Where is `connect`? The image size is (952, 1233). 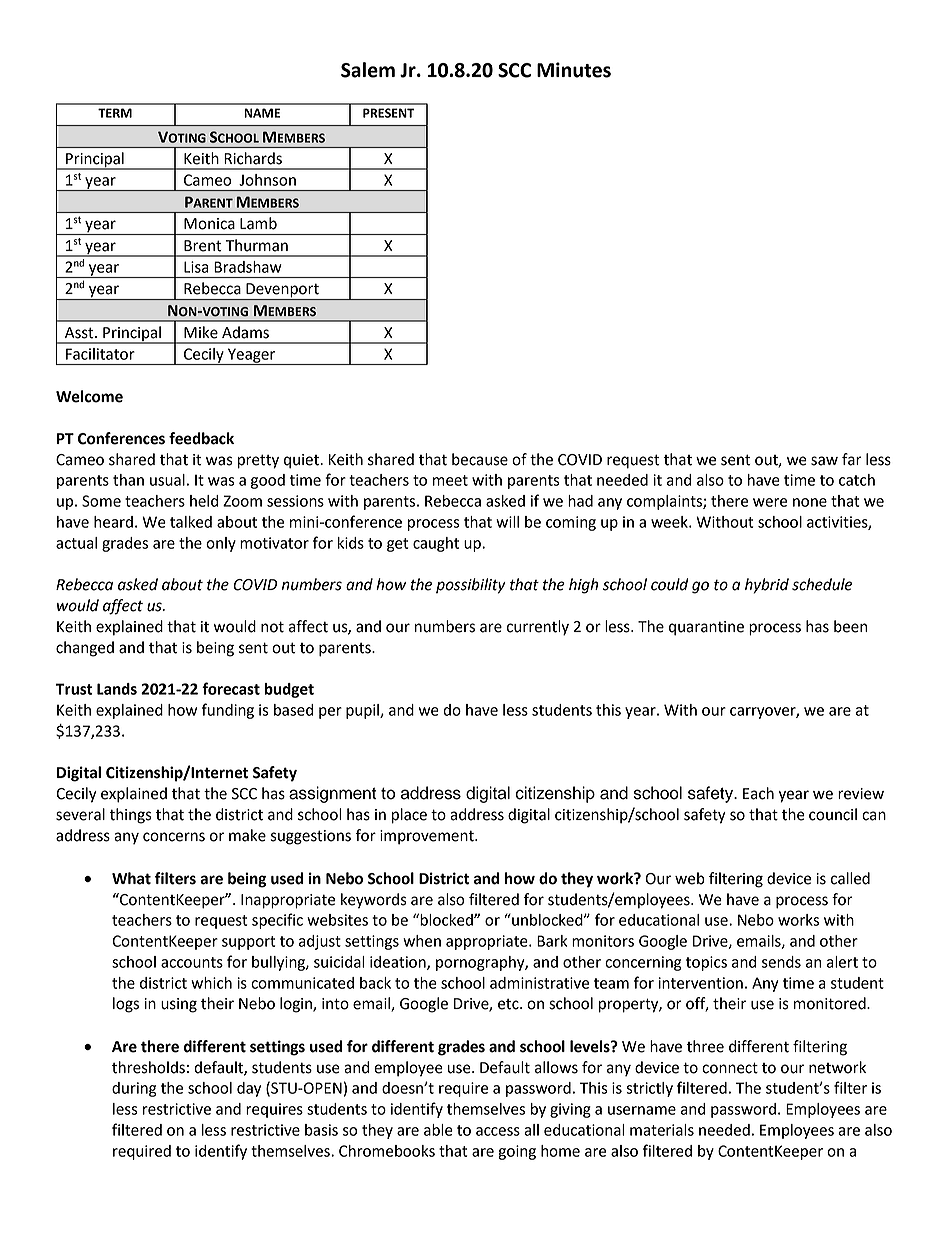
connect is located at coordinates (730, 1068).
